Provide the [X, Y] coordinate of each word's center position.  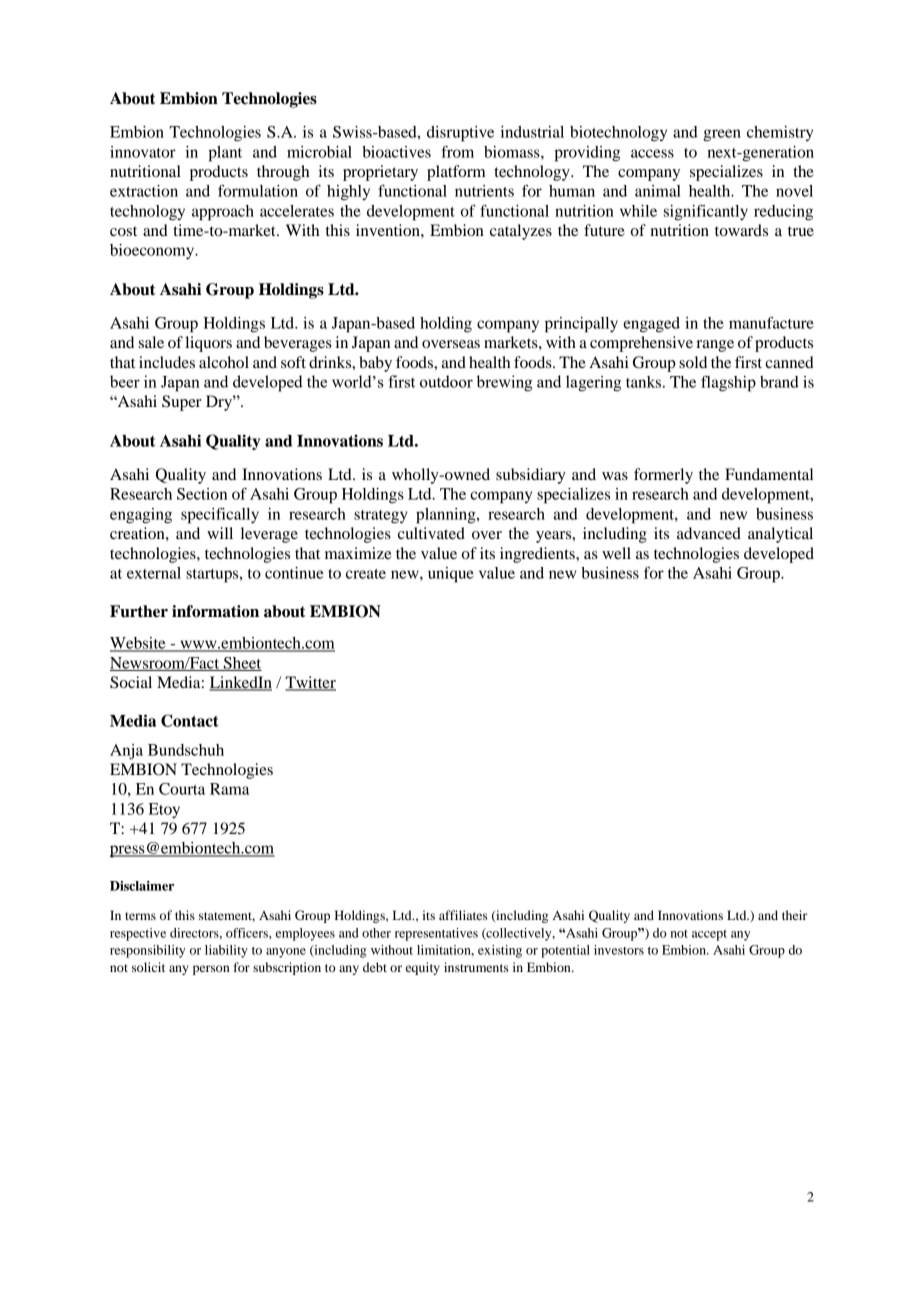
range [715, 346]
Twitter [310, 683]
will [220, 533]
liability [226, 951]
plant [225, 154]
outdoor [446, 381]
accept [709, 935]
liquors [208, 344]
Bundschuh [186, 750]
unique [451, 575]
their [794, 915]
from [458, 152]
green [722, 135]
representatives [436, 934]
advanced [709, 533]
